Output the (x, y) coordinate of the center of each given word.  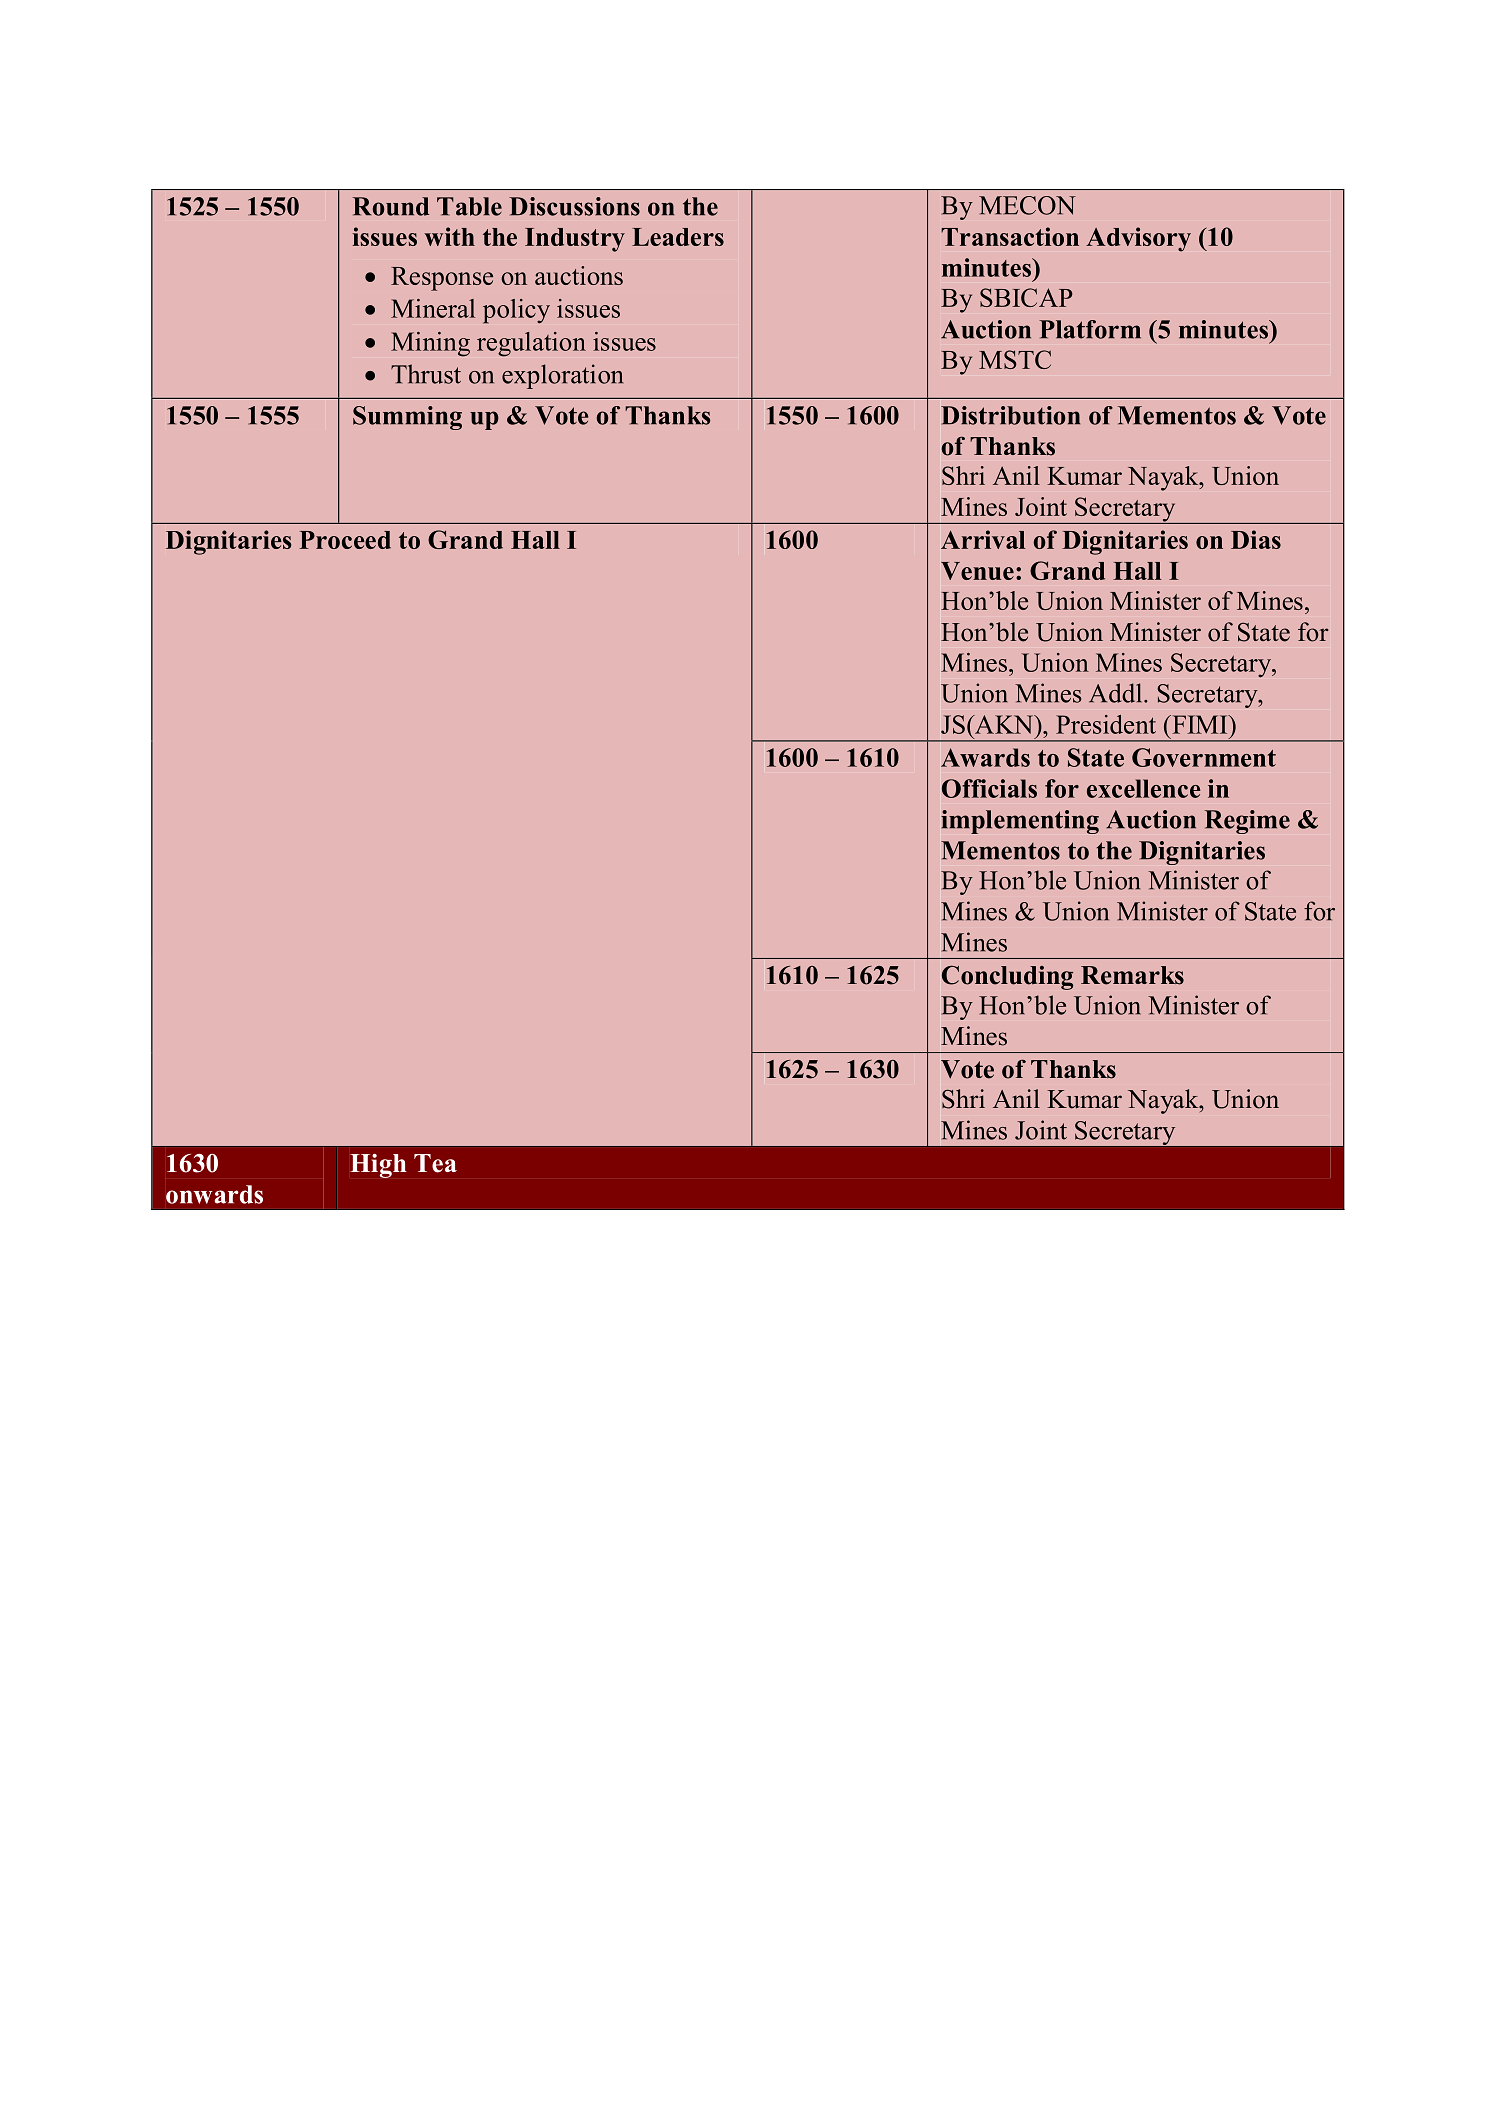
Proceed (345, 540)
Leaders (678, 237)
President (1106, 724)
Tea (435, 1163)
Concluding (1007, 977)
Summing (407, 418)
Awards (985, 757)
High (378, 1165)
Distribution (1010, 415)
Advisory (1138, 239)
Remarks (1132, 975)
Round (390, 206)
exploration (562, 376)
